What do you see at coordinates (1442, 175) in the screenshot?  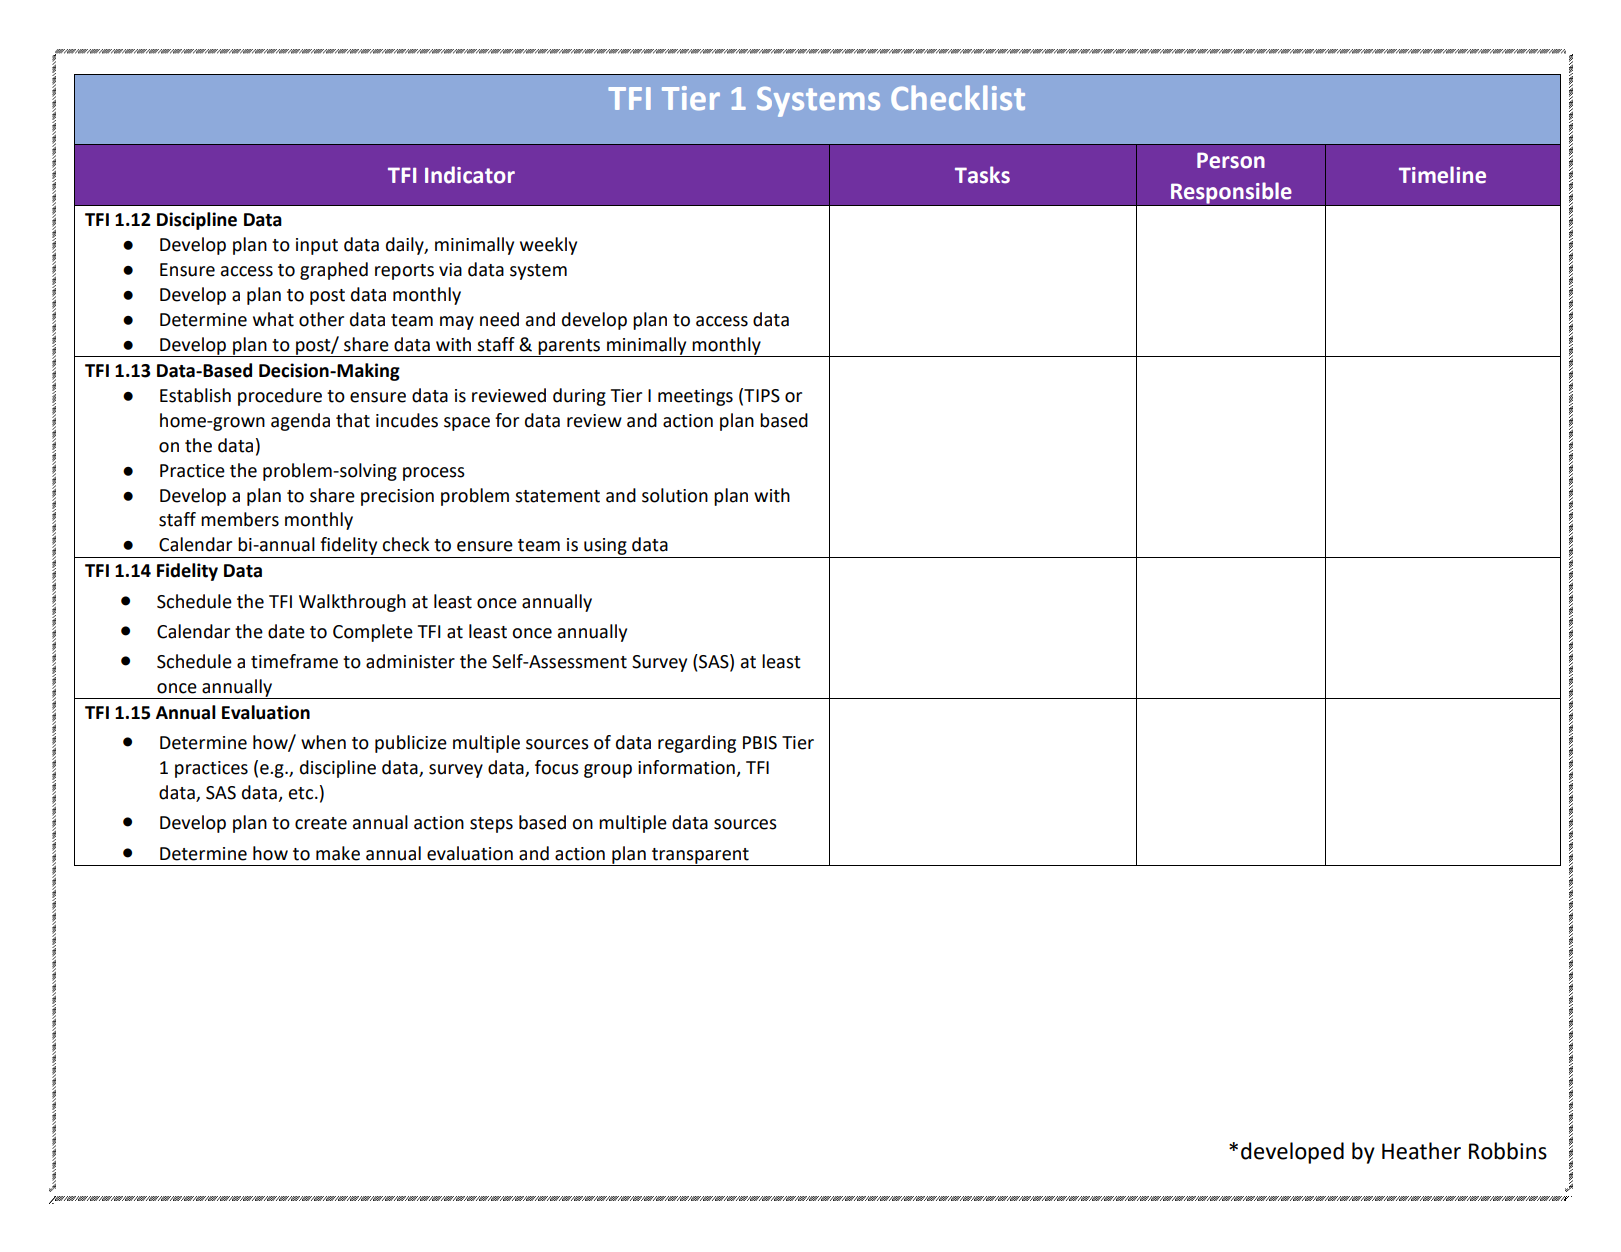 I see `Timeline` at bounding box center [1442, 175].
